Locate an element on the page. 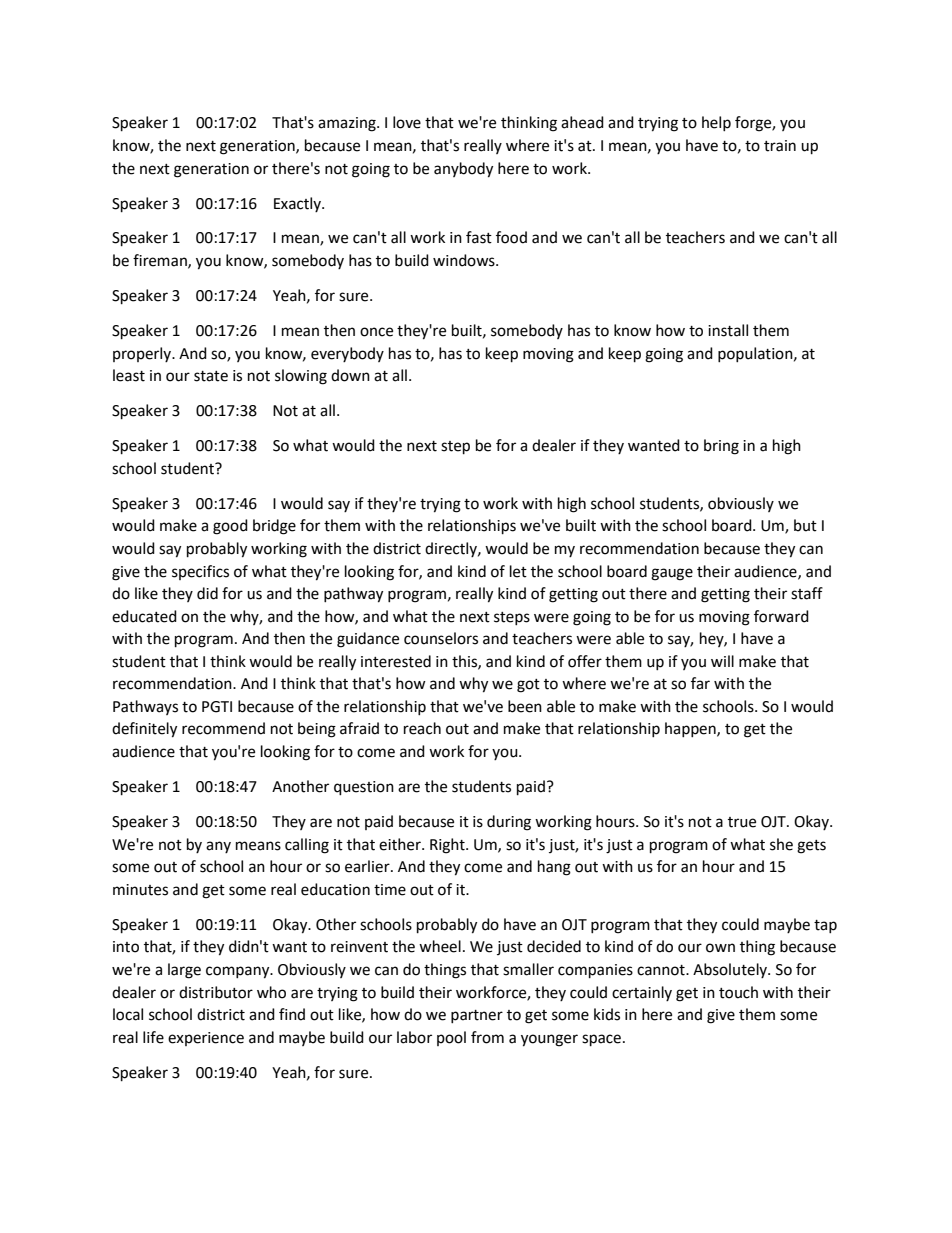  anybody is located at coordinates (463, 170).
